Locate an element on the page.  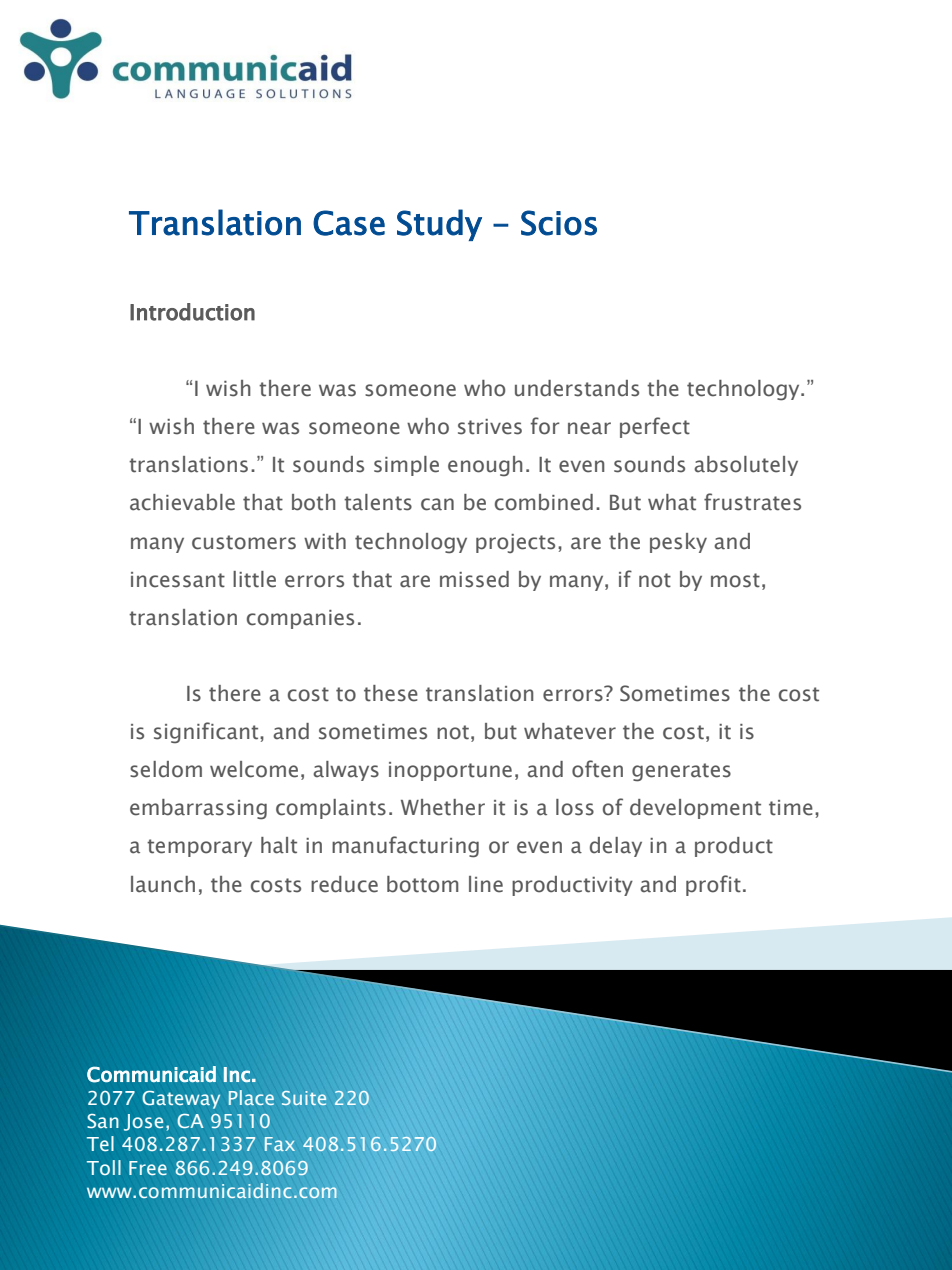
profit is located at coordinates (713, 885).
